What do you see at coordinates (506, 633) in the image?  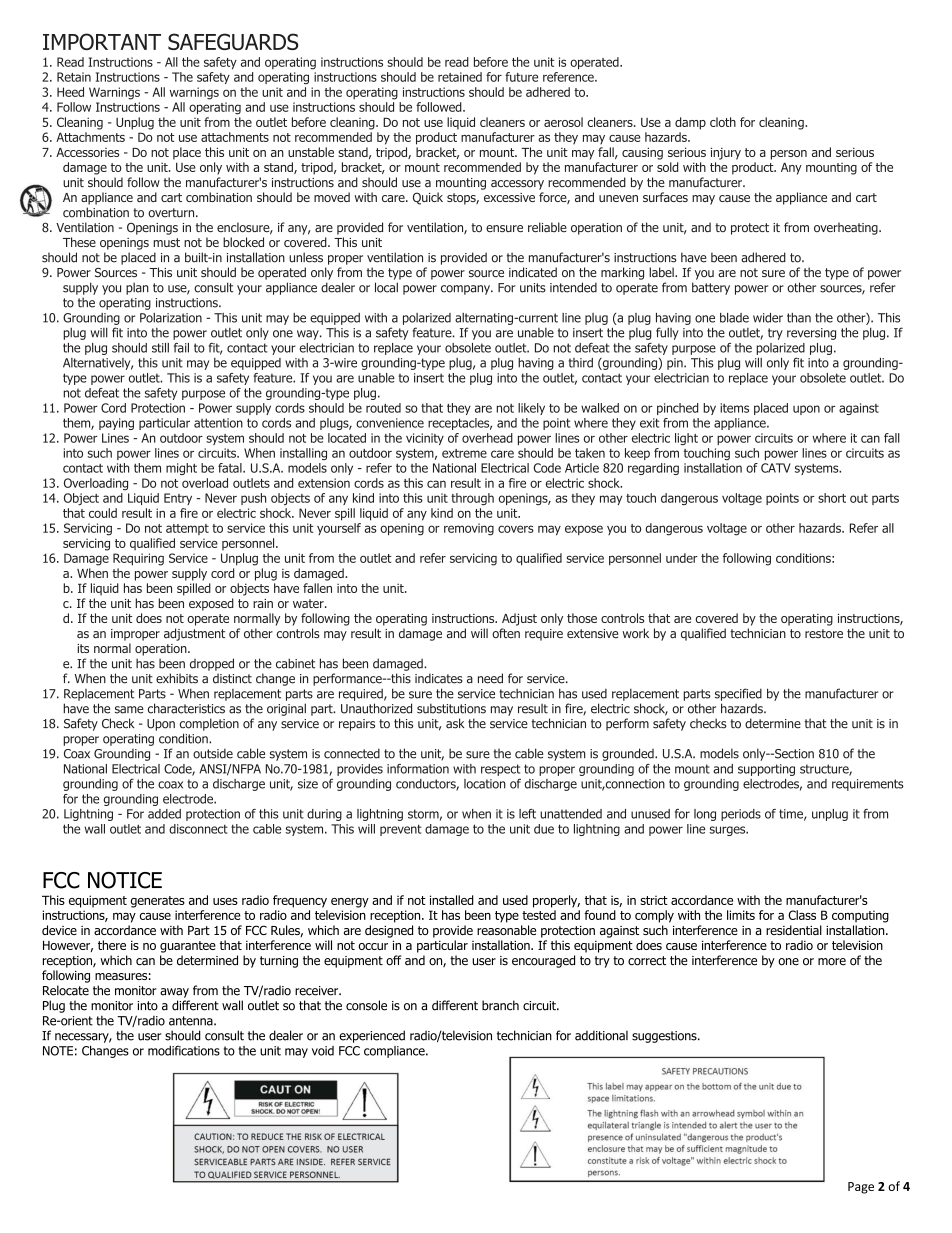 I see `often` at bounding box center [506, 633].
